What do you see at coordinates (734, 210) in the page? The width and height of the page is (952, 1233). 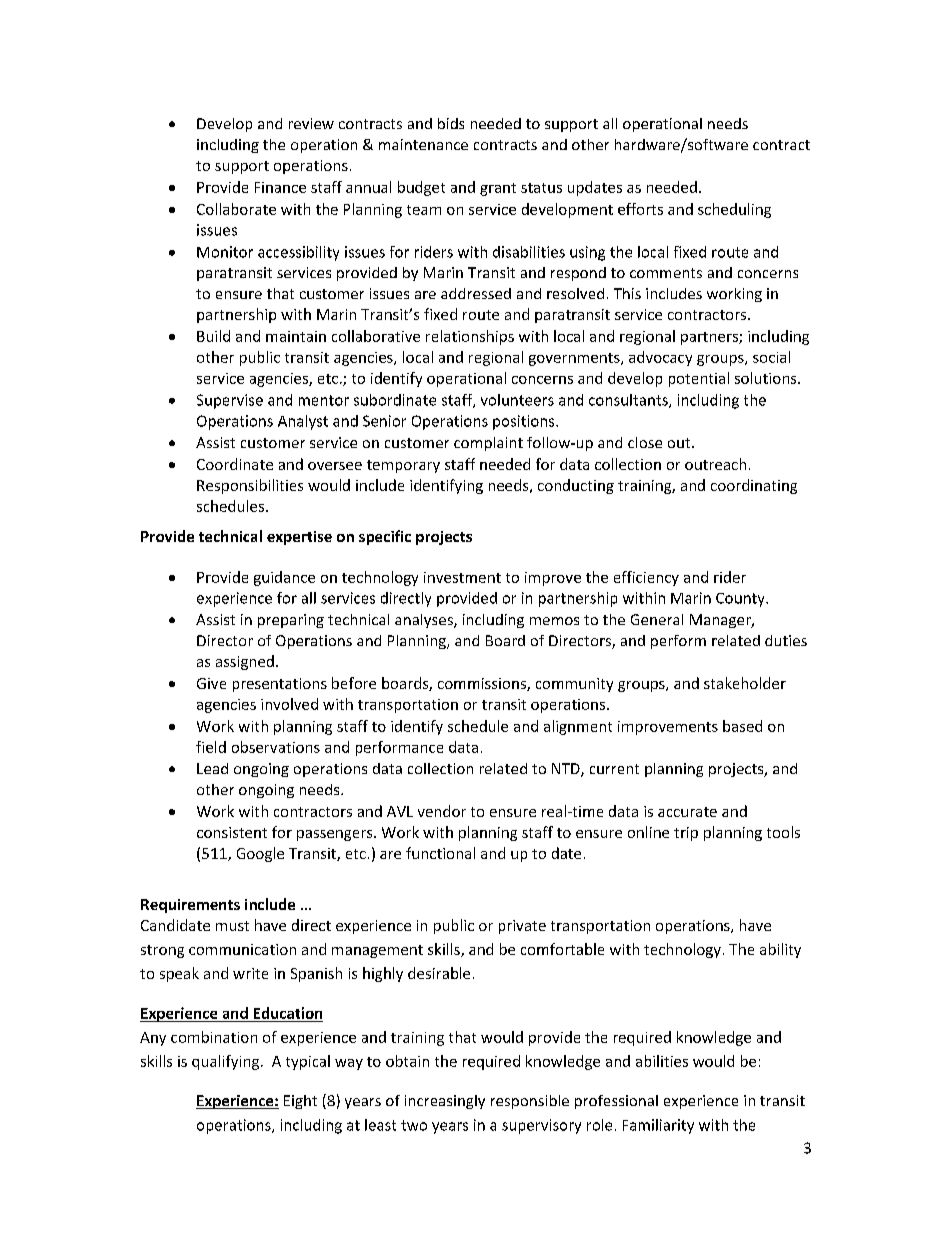 I see `scheduling` at bounding box center [734, 210].
